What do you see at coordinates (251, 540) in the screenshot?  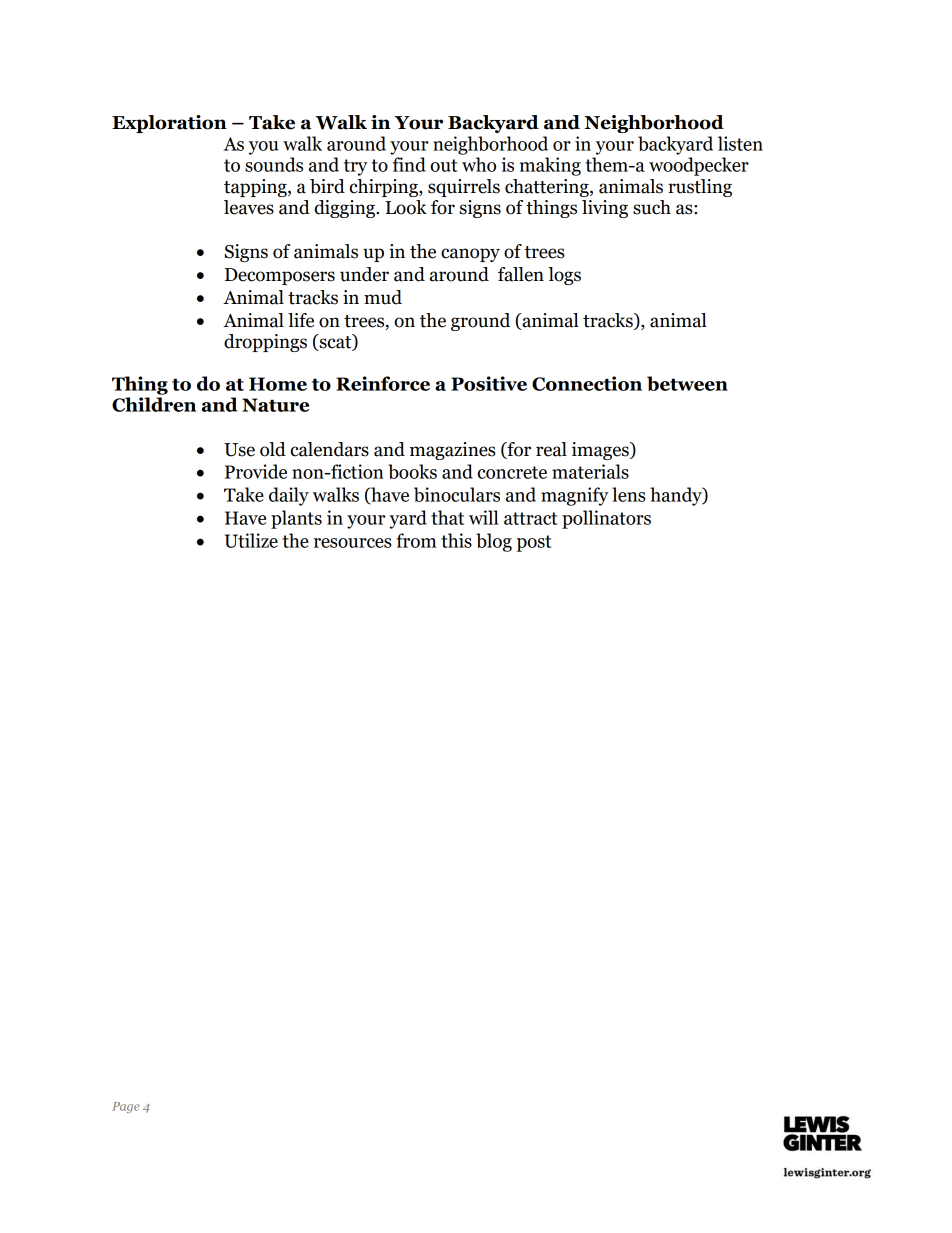 I see `Utilize` at bounding box center [251, 540].
